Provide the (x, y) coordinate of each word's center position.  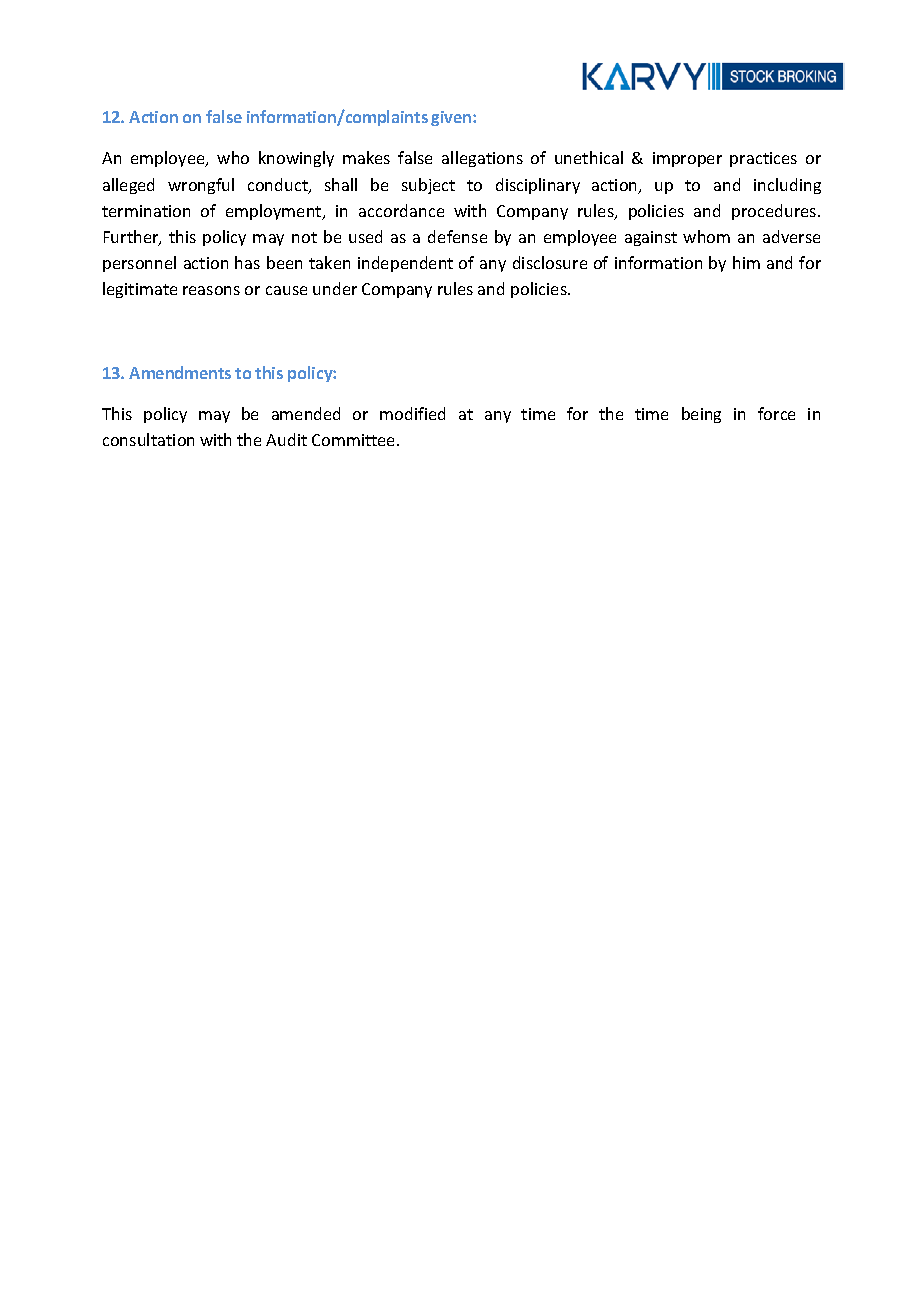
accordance (401, 210)
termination (146, 211)
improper (687, 159)
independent (405, 264)
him (746, 262)
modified (412, 413)
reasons (211, 290)
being (701, 415)
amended (306, 413)
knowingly (296, 159)
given (452, 118)
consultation (148, 439)
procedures (775, 212)
